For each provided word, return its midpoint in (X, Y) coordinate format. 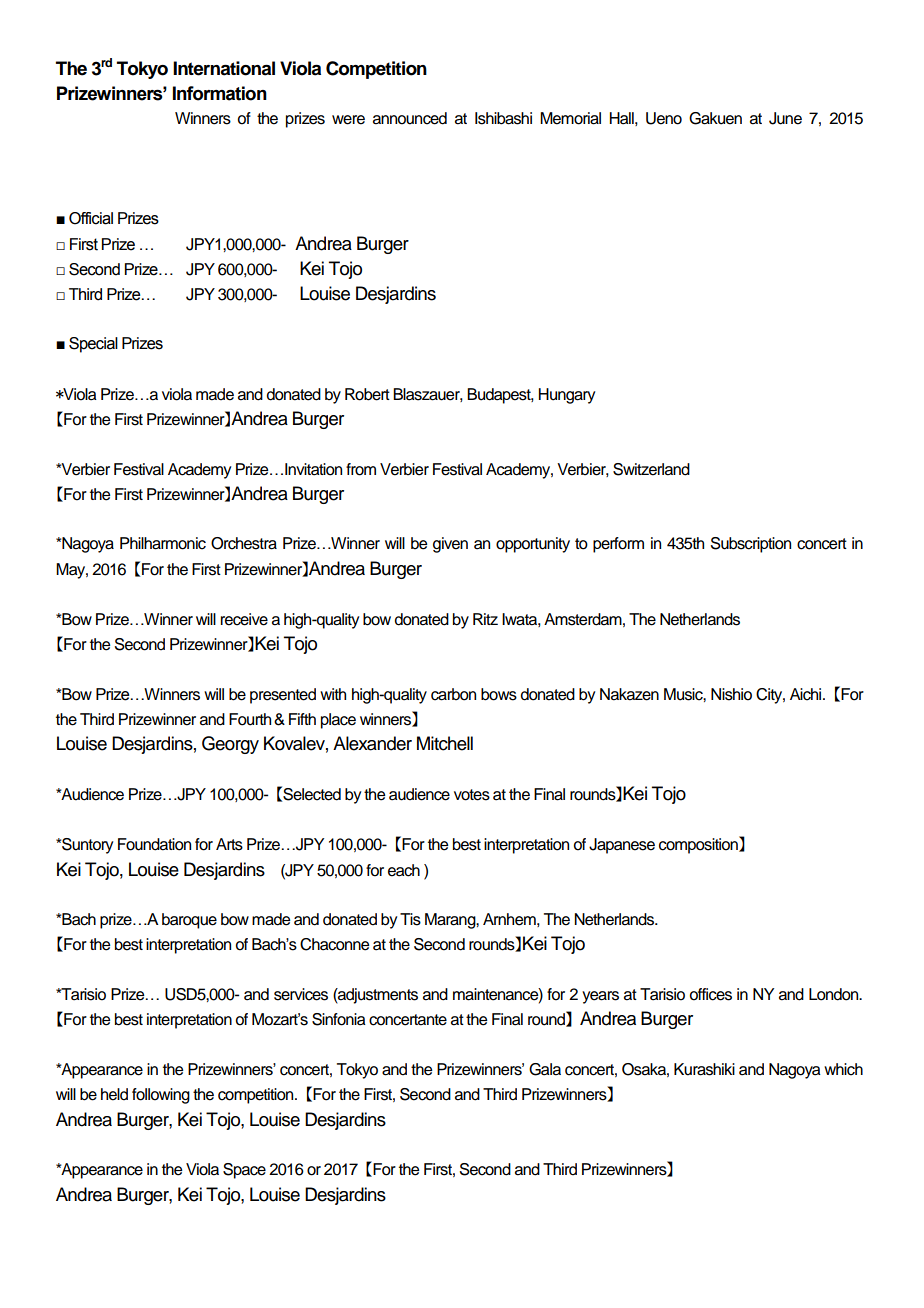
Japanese (622, 846)
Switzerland (651, 469)
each (404, 870)
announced (410, 118)
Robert (367, 394)
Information (220, 93)
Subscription (751, 545)
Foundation (154, 844)
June (785, 118)
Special (93, 345)
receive (244, 619)
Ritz (485, 619)
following (161, 1096)
